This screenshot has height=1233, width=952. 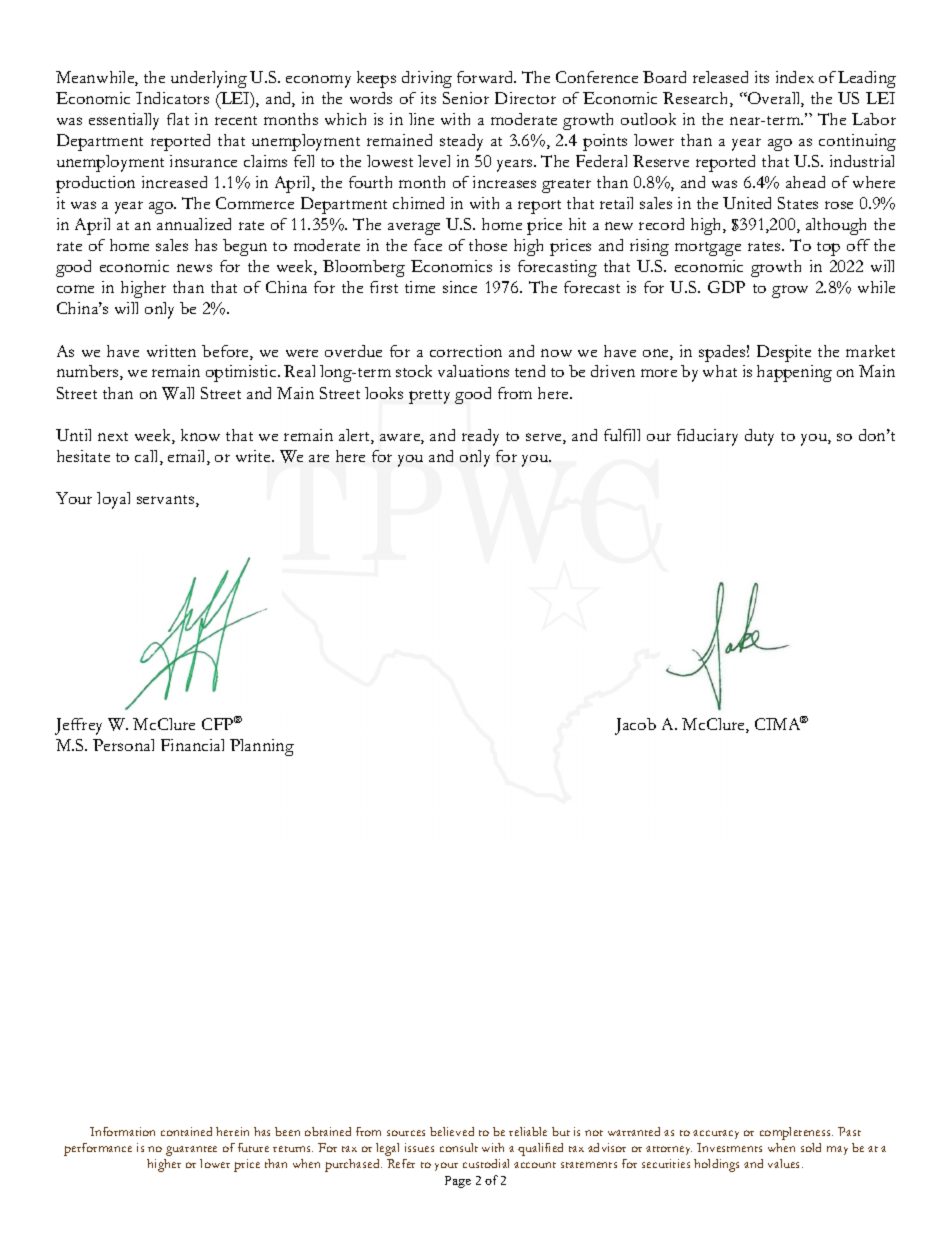 What do you see at coordinates (795, 77) in the screenshot?
I see `index` at bounding box center [795, 77].
